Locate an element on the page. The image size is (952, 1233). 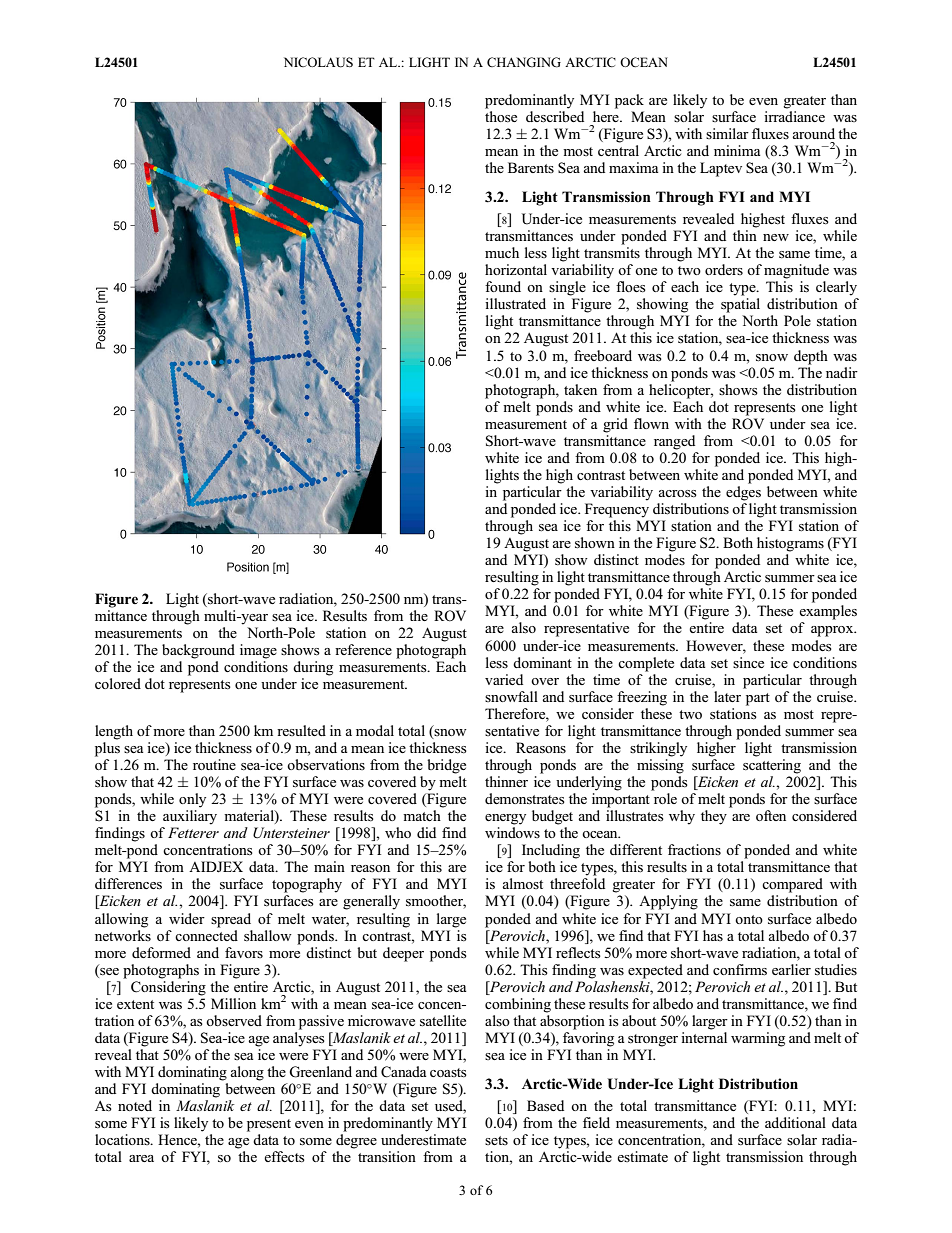
CHANGING is located at coordinates (524, 62).
